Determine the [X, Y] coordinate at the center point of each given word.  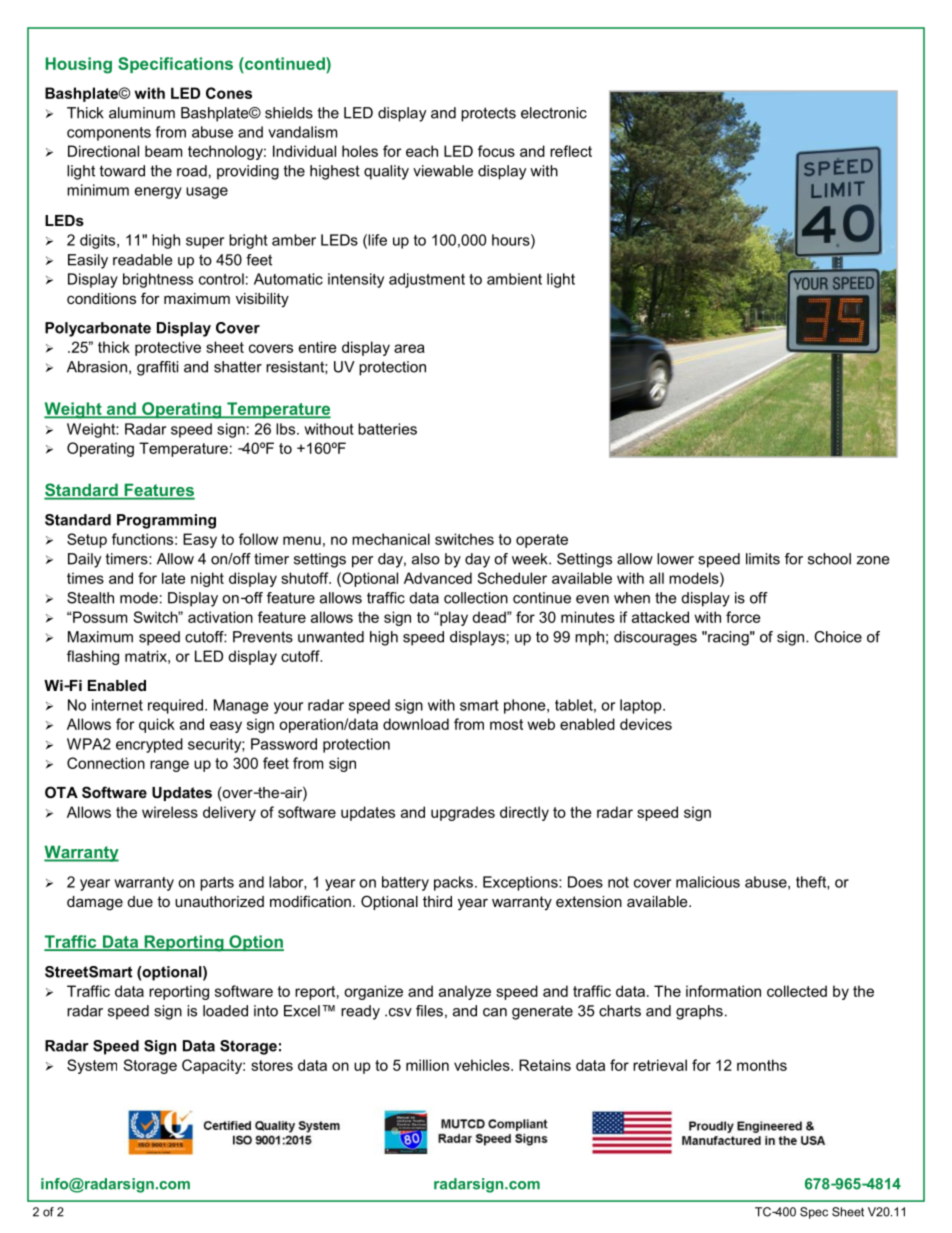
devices [646, 724]
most [506, 724]
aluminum [142, 113]
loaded [225, 1011]
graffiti [157, 368]
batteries [387, 429]
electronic [554, 113]
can [495, 1012]
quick [157, 725]
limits [763, 559]
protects [488, 114]
